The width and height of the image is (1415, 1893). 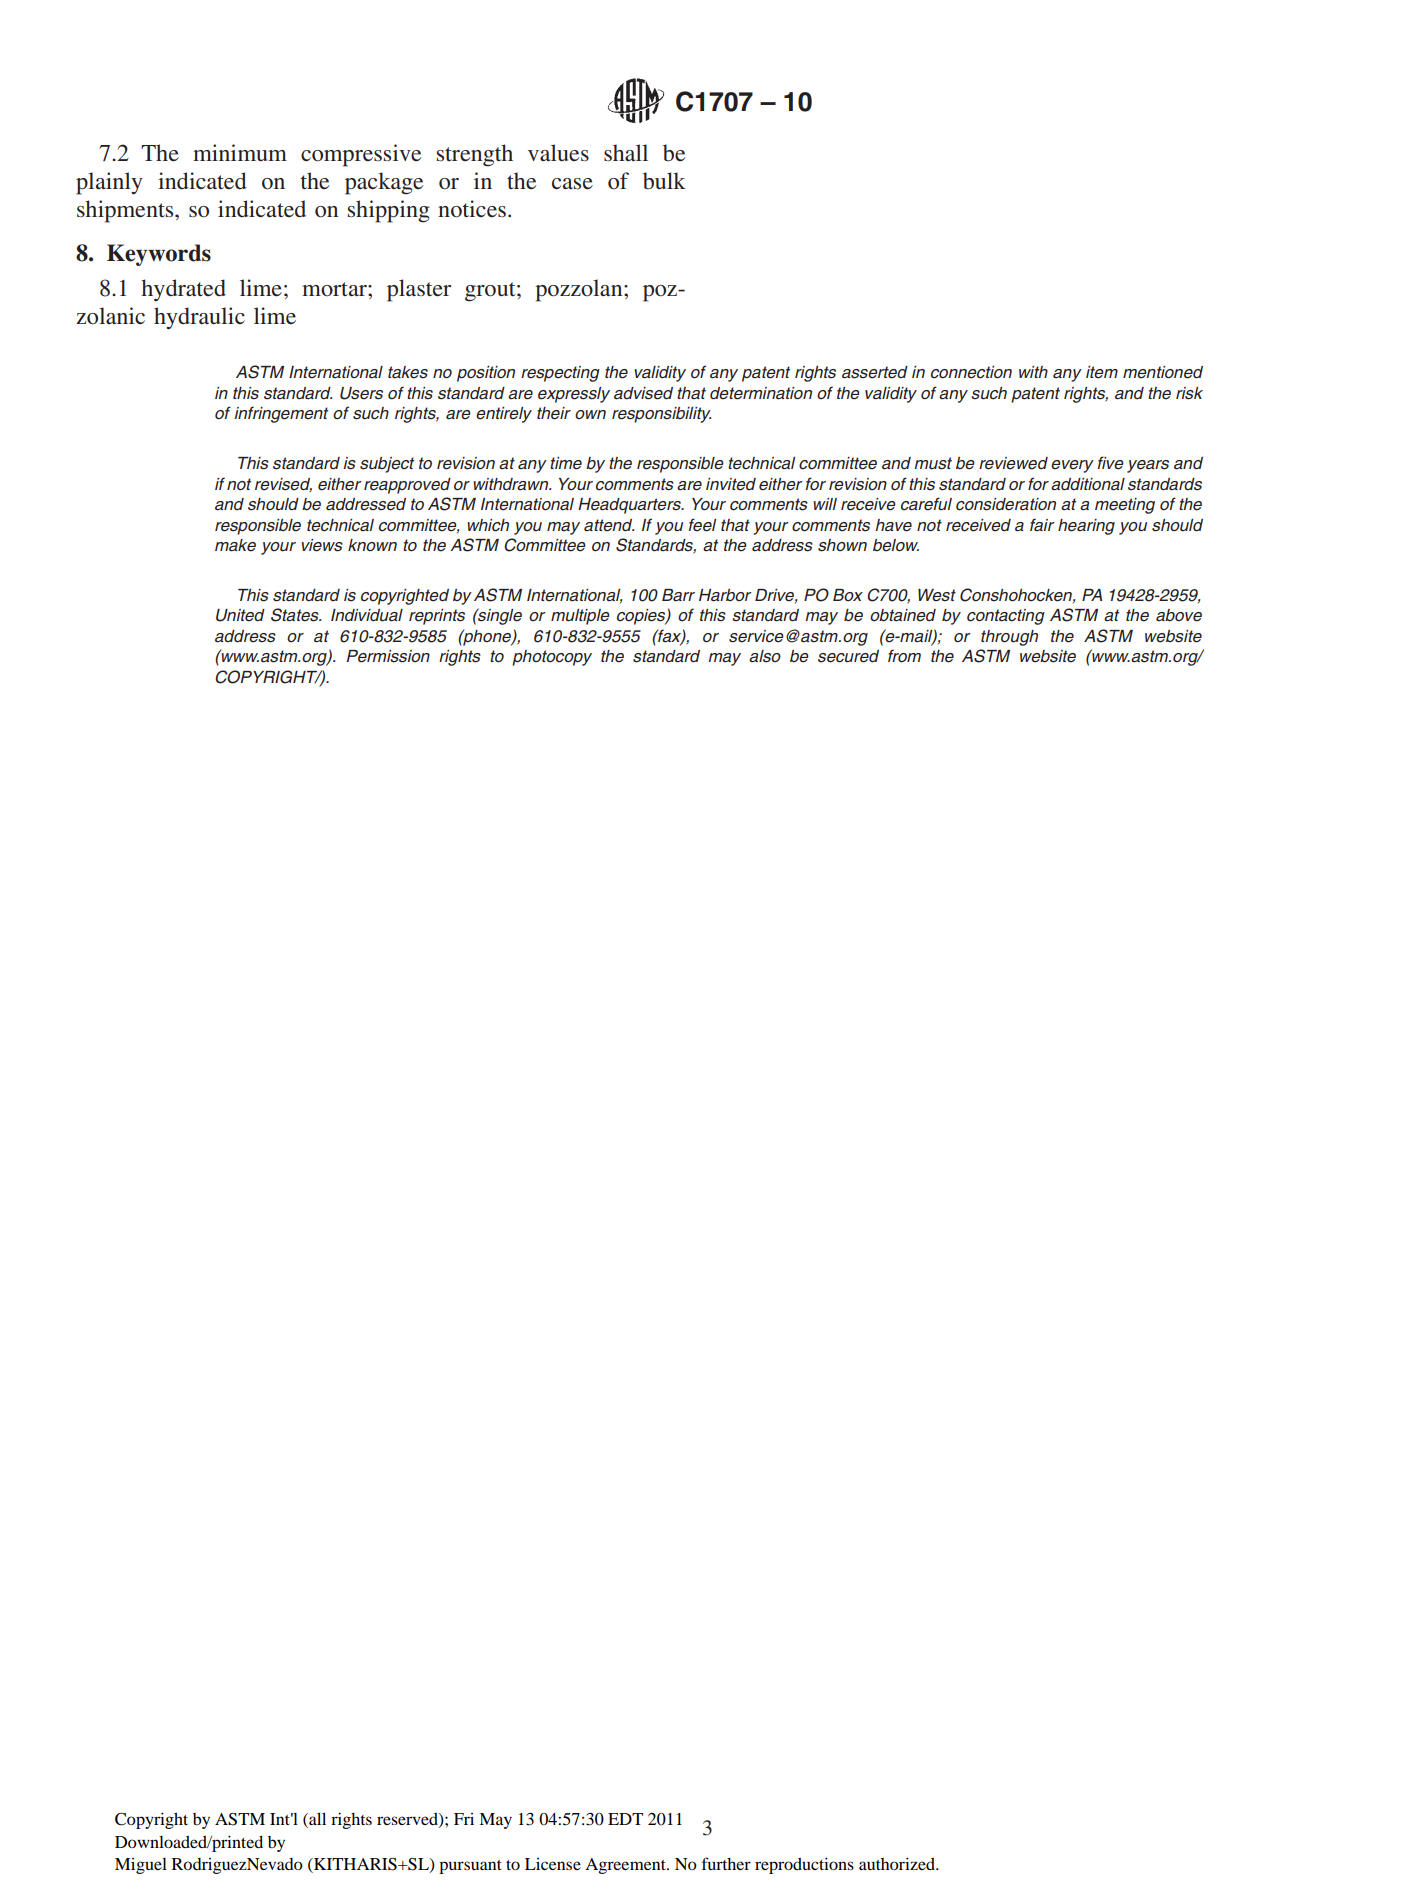 What do you see at coordinates (898, 1863) in the image?
I see `authorized` at bounding box center [898, 1863].
